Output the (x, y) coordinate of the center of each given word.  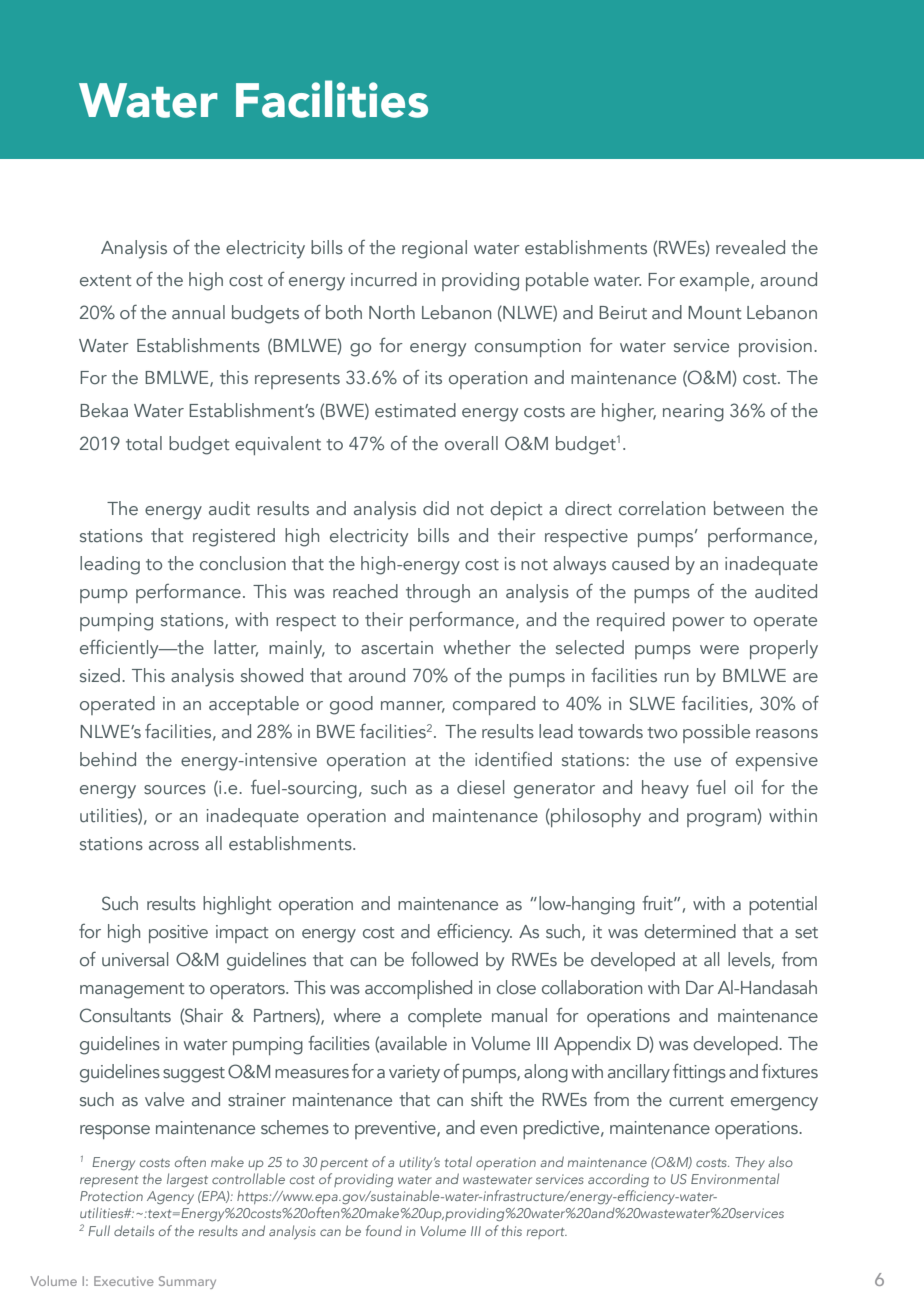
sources (175, 790)
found (384, 1230)
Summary (187, 1282)
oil (744, 787)
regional (434, 249)
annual (198, 312)
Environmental (735, 1178)
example (716, 281)
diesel (480, 787)
